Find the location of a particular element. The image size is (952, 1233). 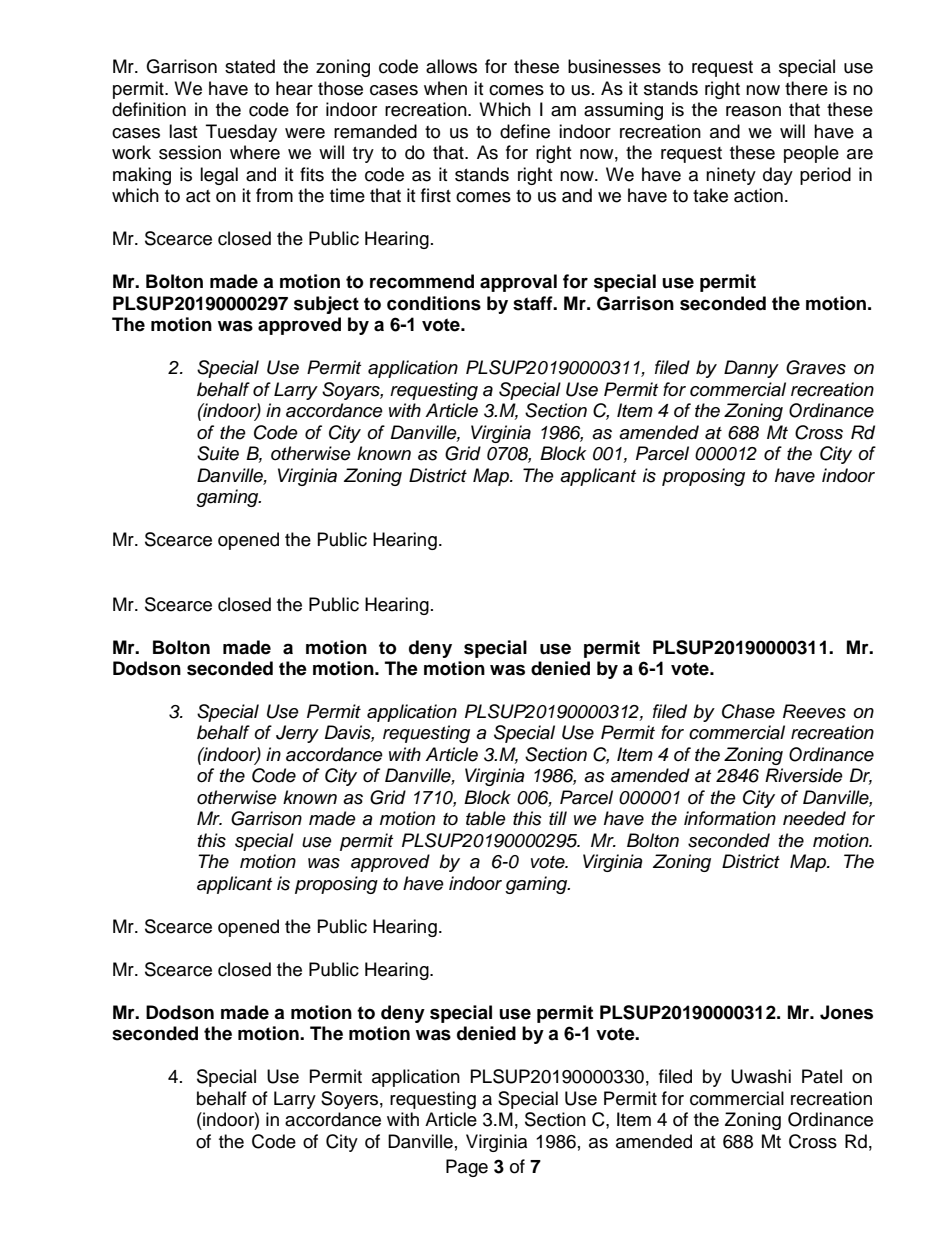

Tuesday is located at coordinates (241, 133).
